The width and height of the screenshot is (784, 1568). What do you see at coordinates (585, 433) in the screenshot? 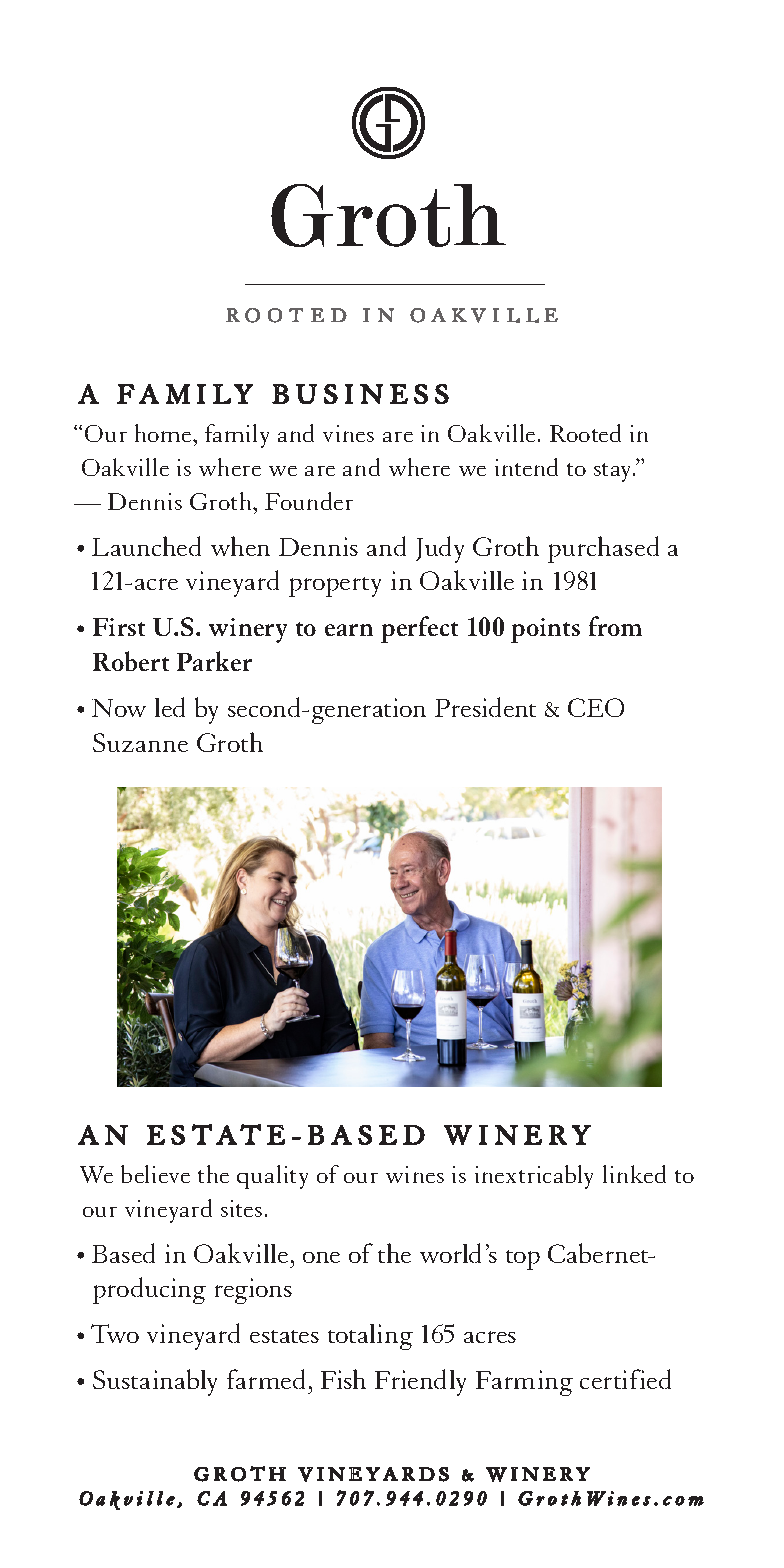
I see `Rooted` at bounding box center [585, 433].
